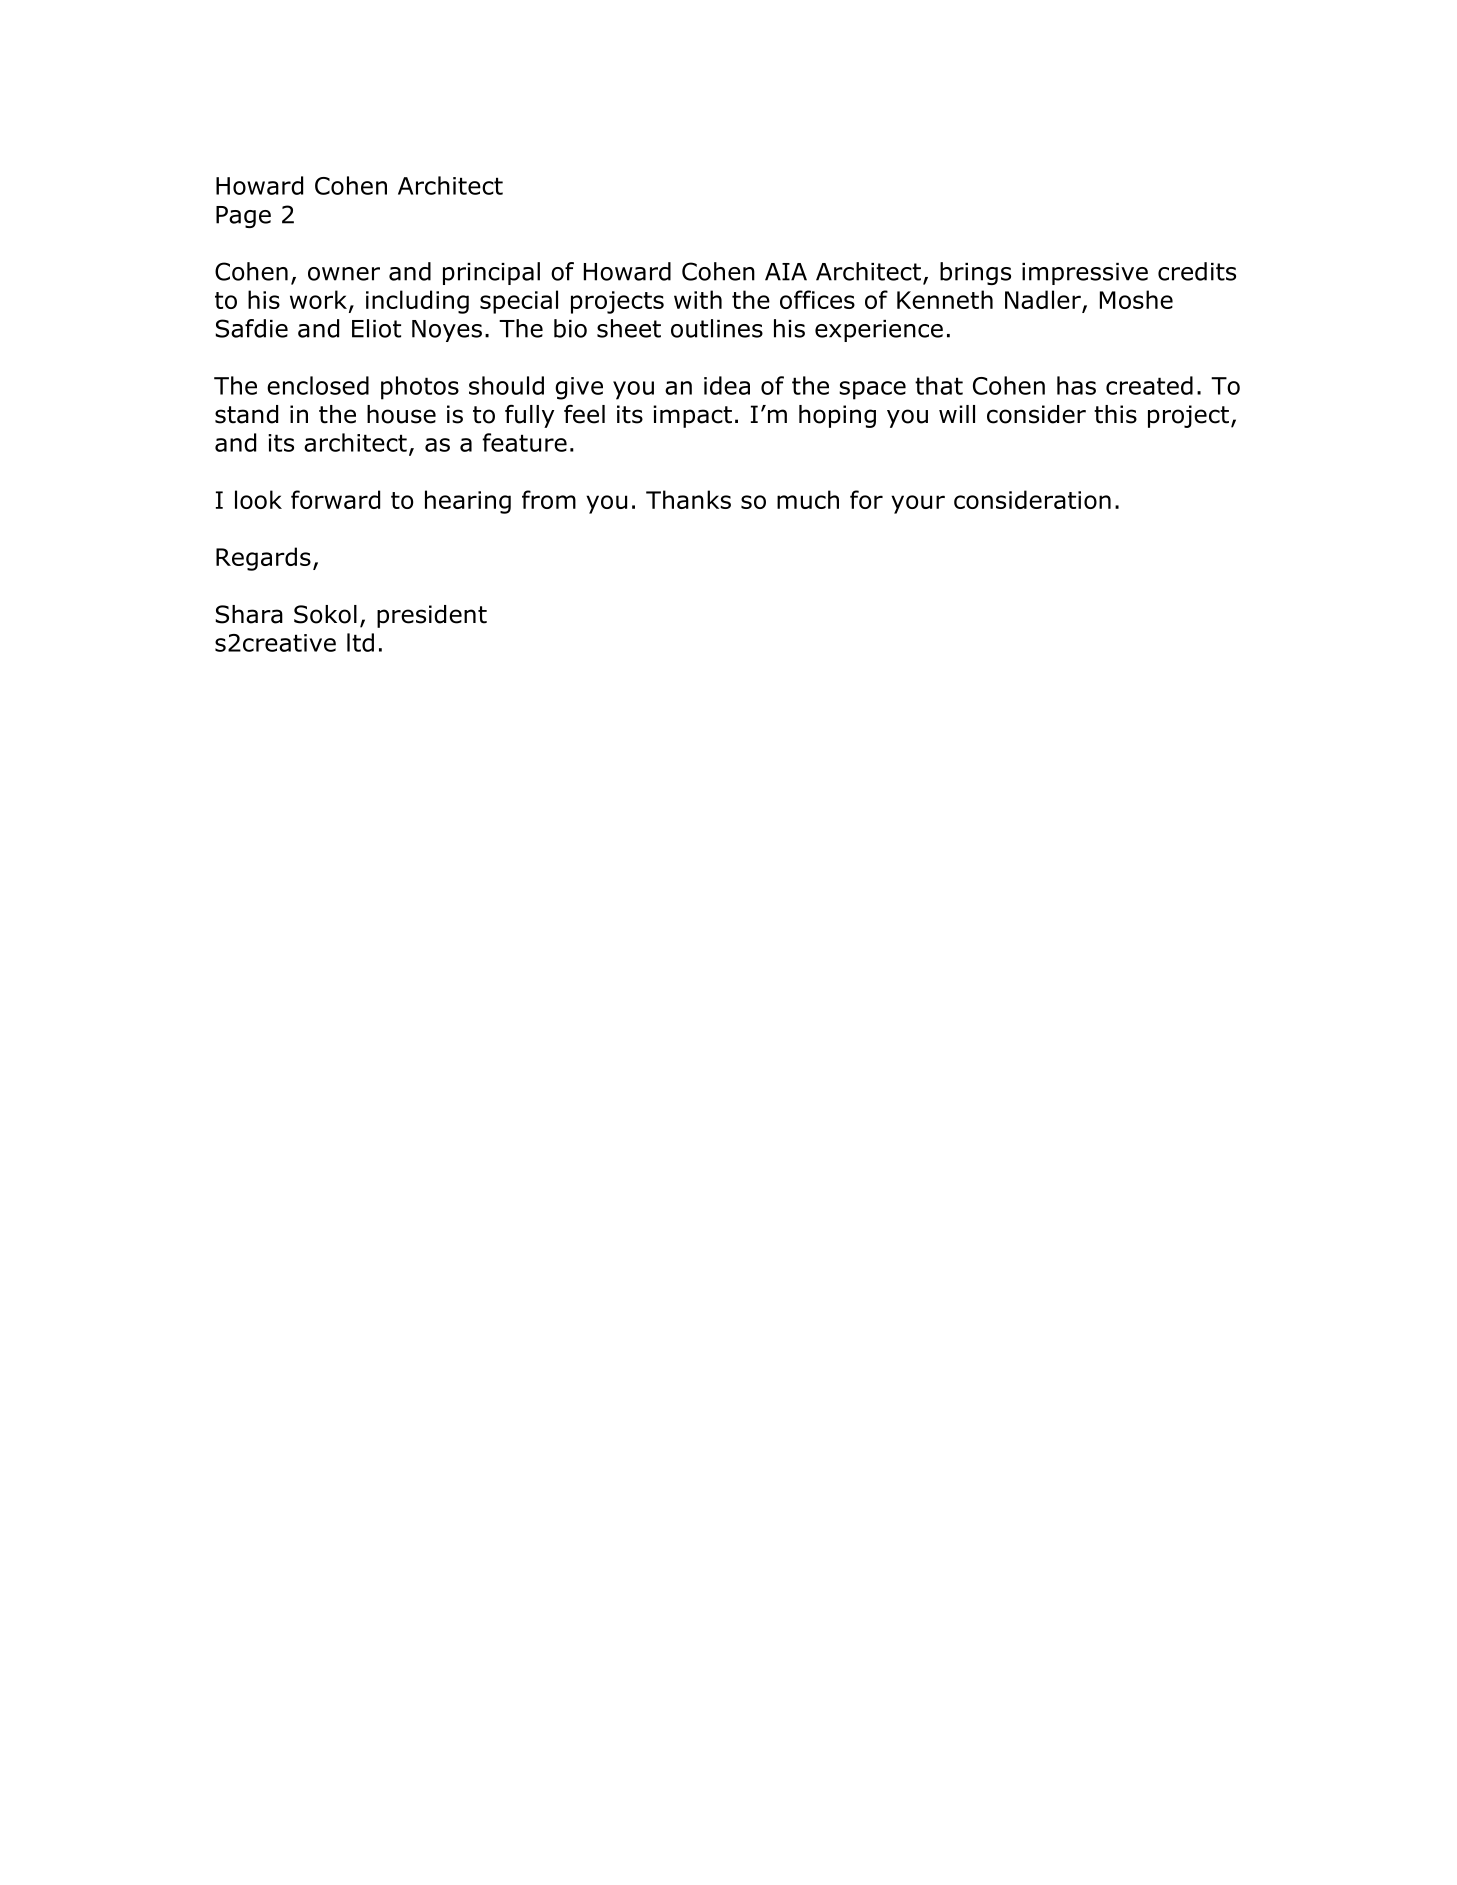 This image has height=1885, width=1457. Describe the element at coordinates (1115, 414) in the image. I see `this` at that location.
